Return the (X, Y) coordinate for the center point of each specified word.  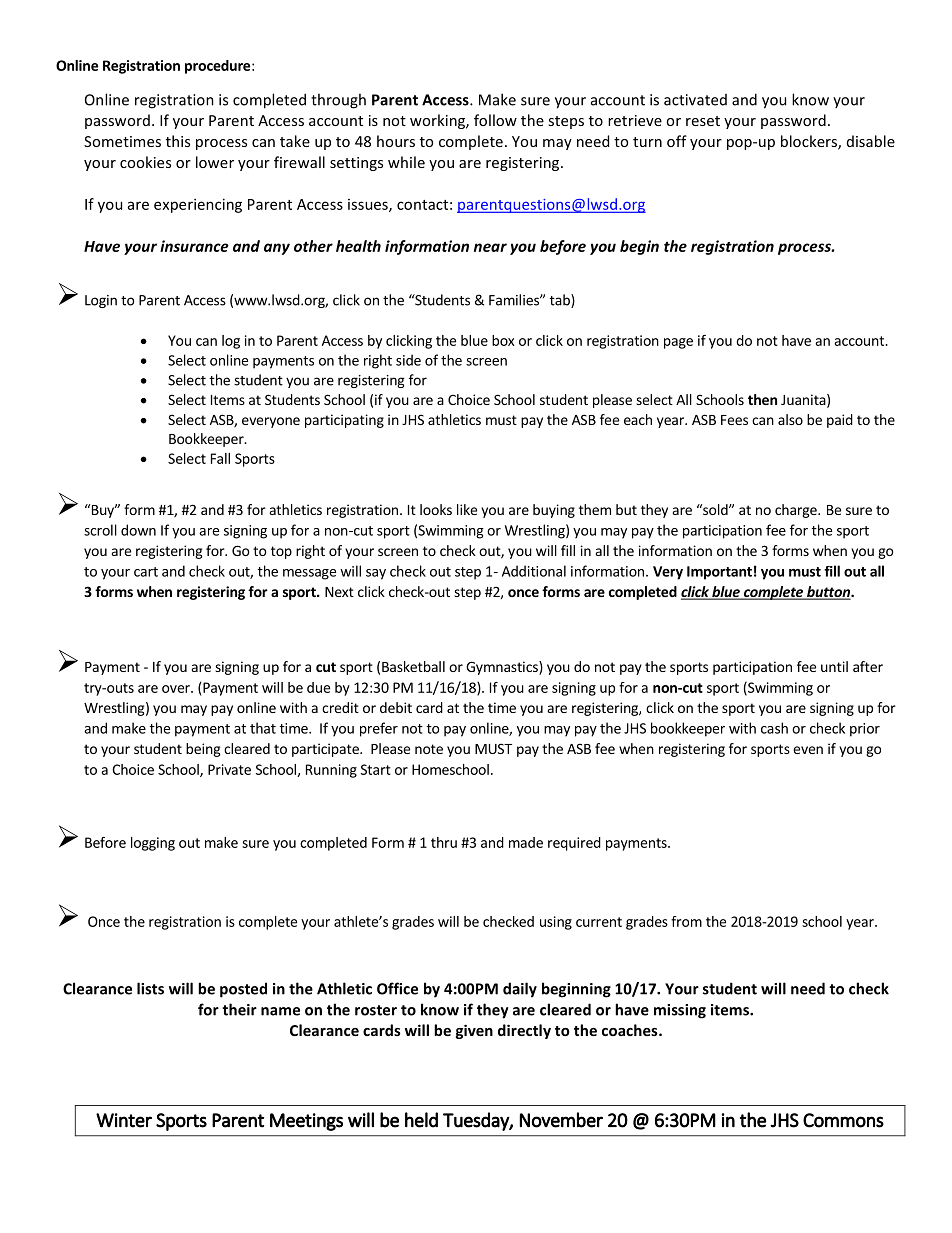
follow (495, 120)
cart (146, 572)
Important (719, 573)
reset (703, 121)
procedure (217, 67)
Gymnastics (503, 668)
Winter (124, 1120)
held (421, 1120)
